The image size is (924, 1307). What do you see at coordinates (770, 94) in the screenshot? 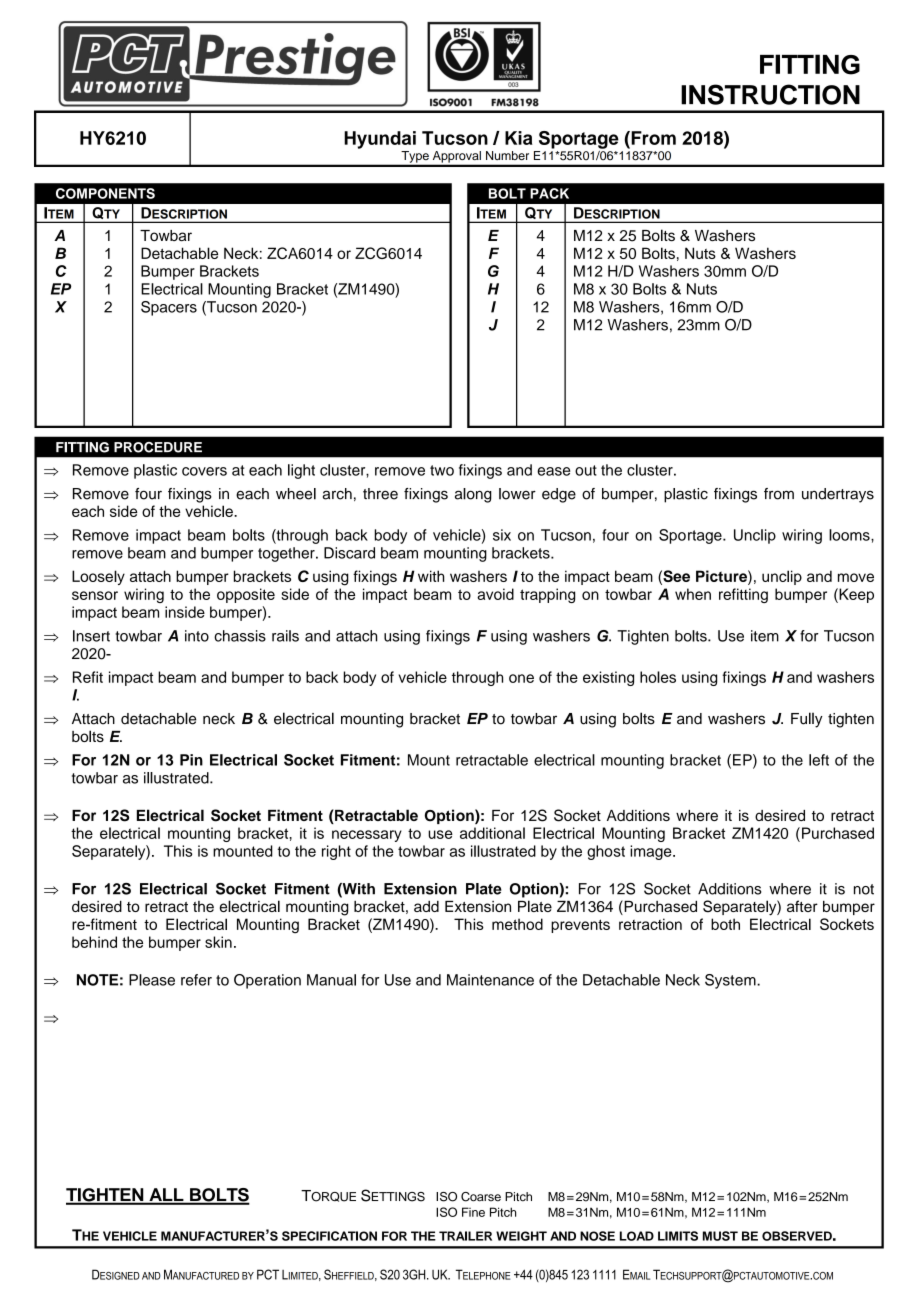
I see `INSTRUCTION` at bounding box center [770, 94].
